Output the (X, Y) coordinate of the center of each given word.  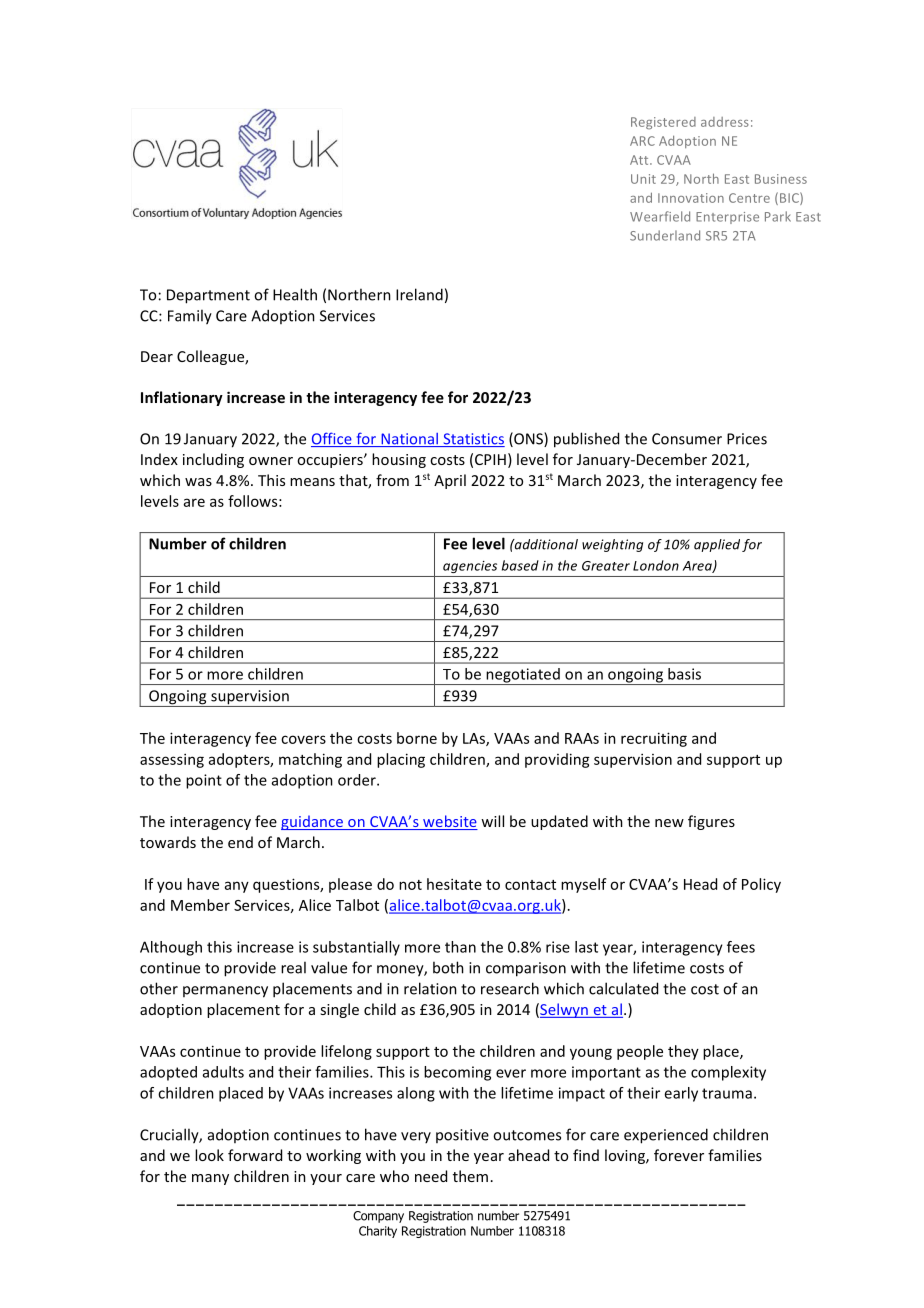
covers (303, 739)
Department (208, 296)
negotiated (523, 676)
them (470, 1176)
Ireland (419, 294)
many (210, 1179)
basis (684, 674)
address (725, 122)
